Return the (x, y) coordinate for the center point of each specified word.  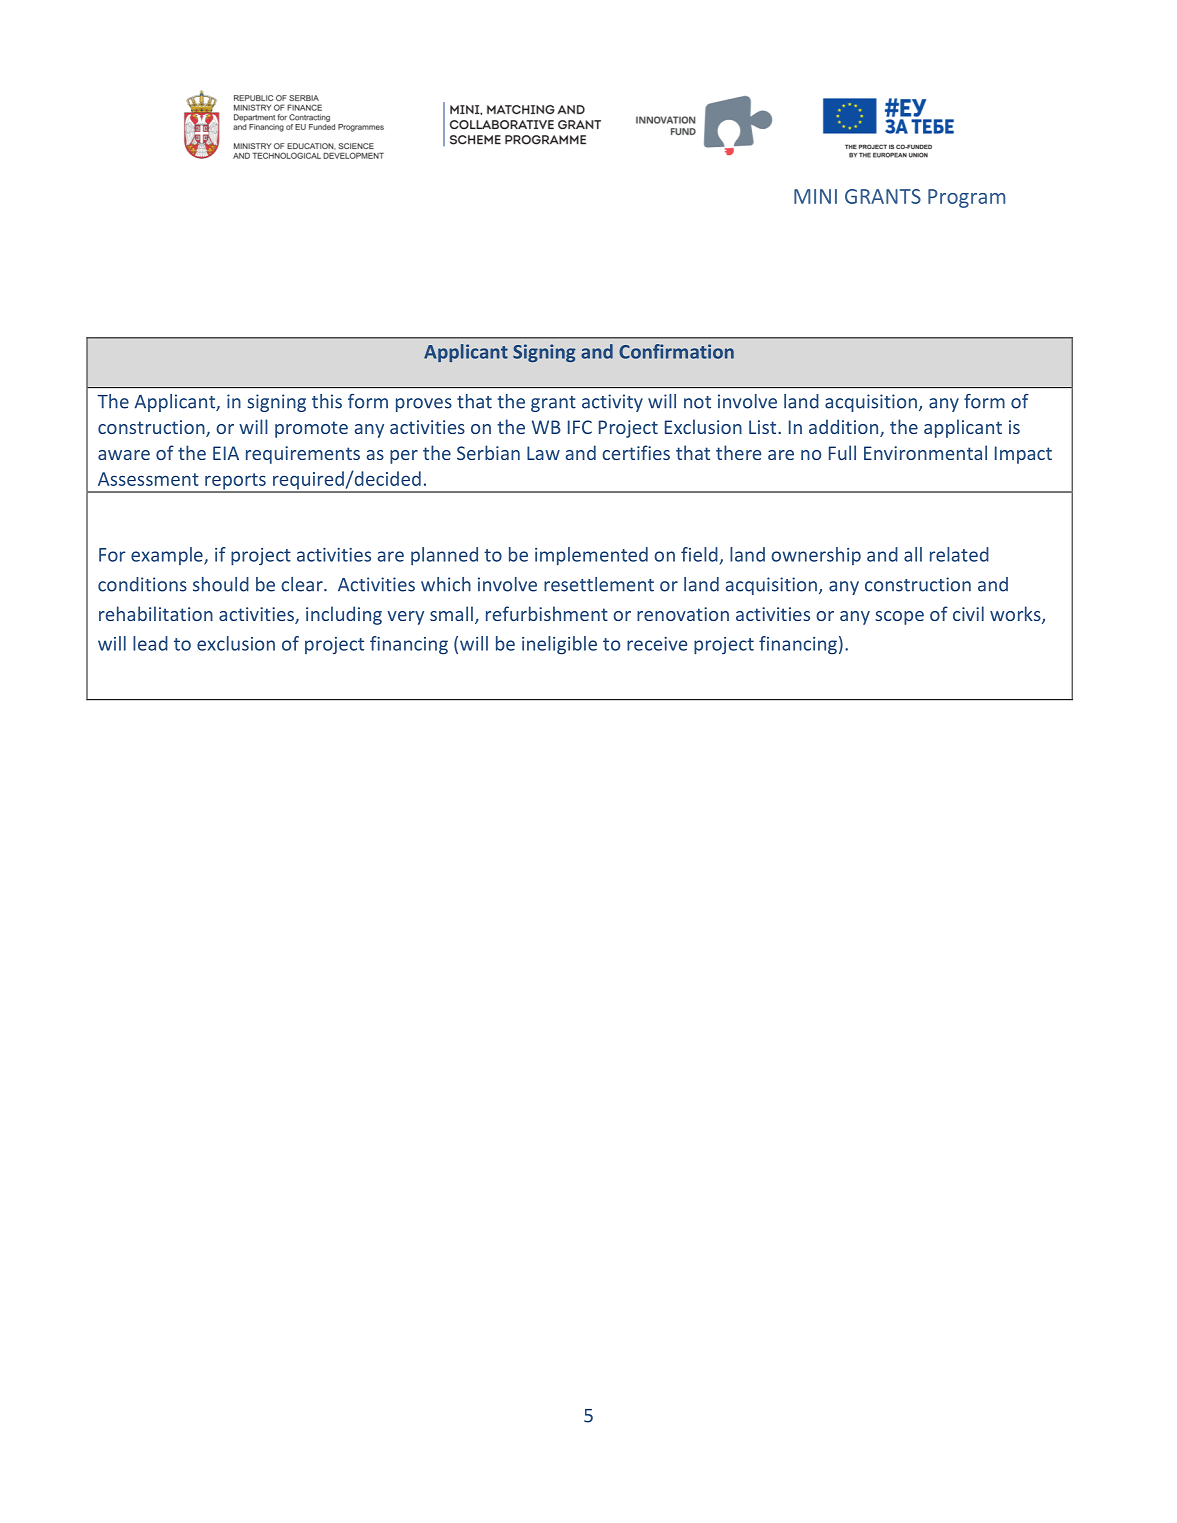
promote (311, 429)
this (327, 401)
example (168, 556)
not (697, 402)
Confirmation (676, 351)
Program (966, 198)
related (959, 554)
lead (150, 643)
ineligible (559, 645)
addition (845, 428)
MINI (815, 196)
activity (612, 403)
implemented (591, 556)
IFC (580, 427)
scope (899, 618)
